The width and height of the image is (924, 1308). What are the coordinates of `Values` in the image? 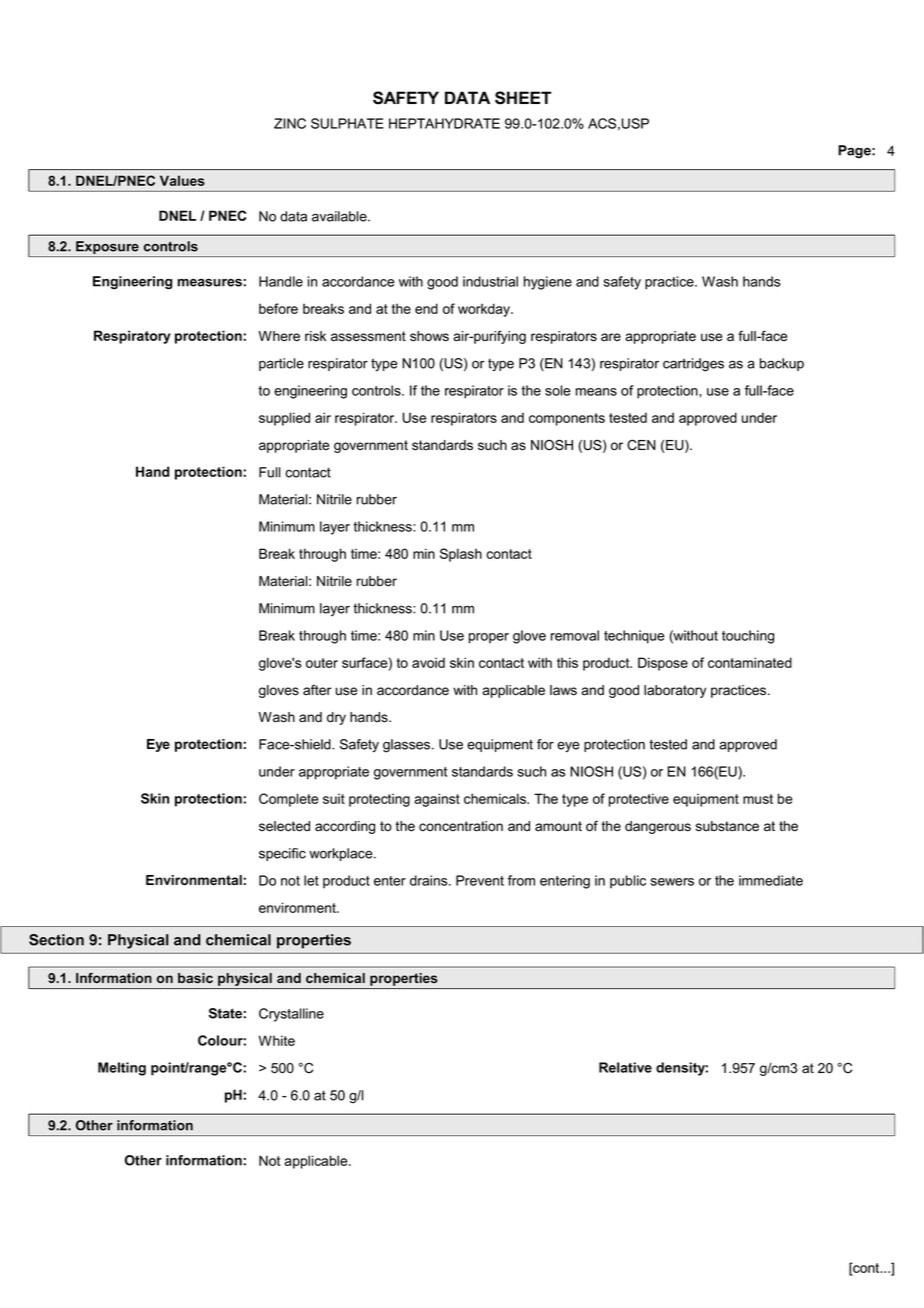 It's located at (182, 180).
